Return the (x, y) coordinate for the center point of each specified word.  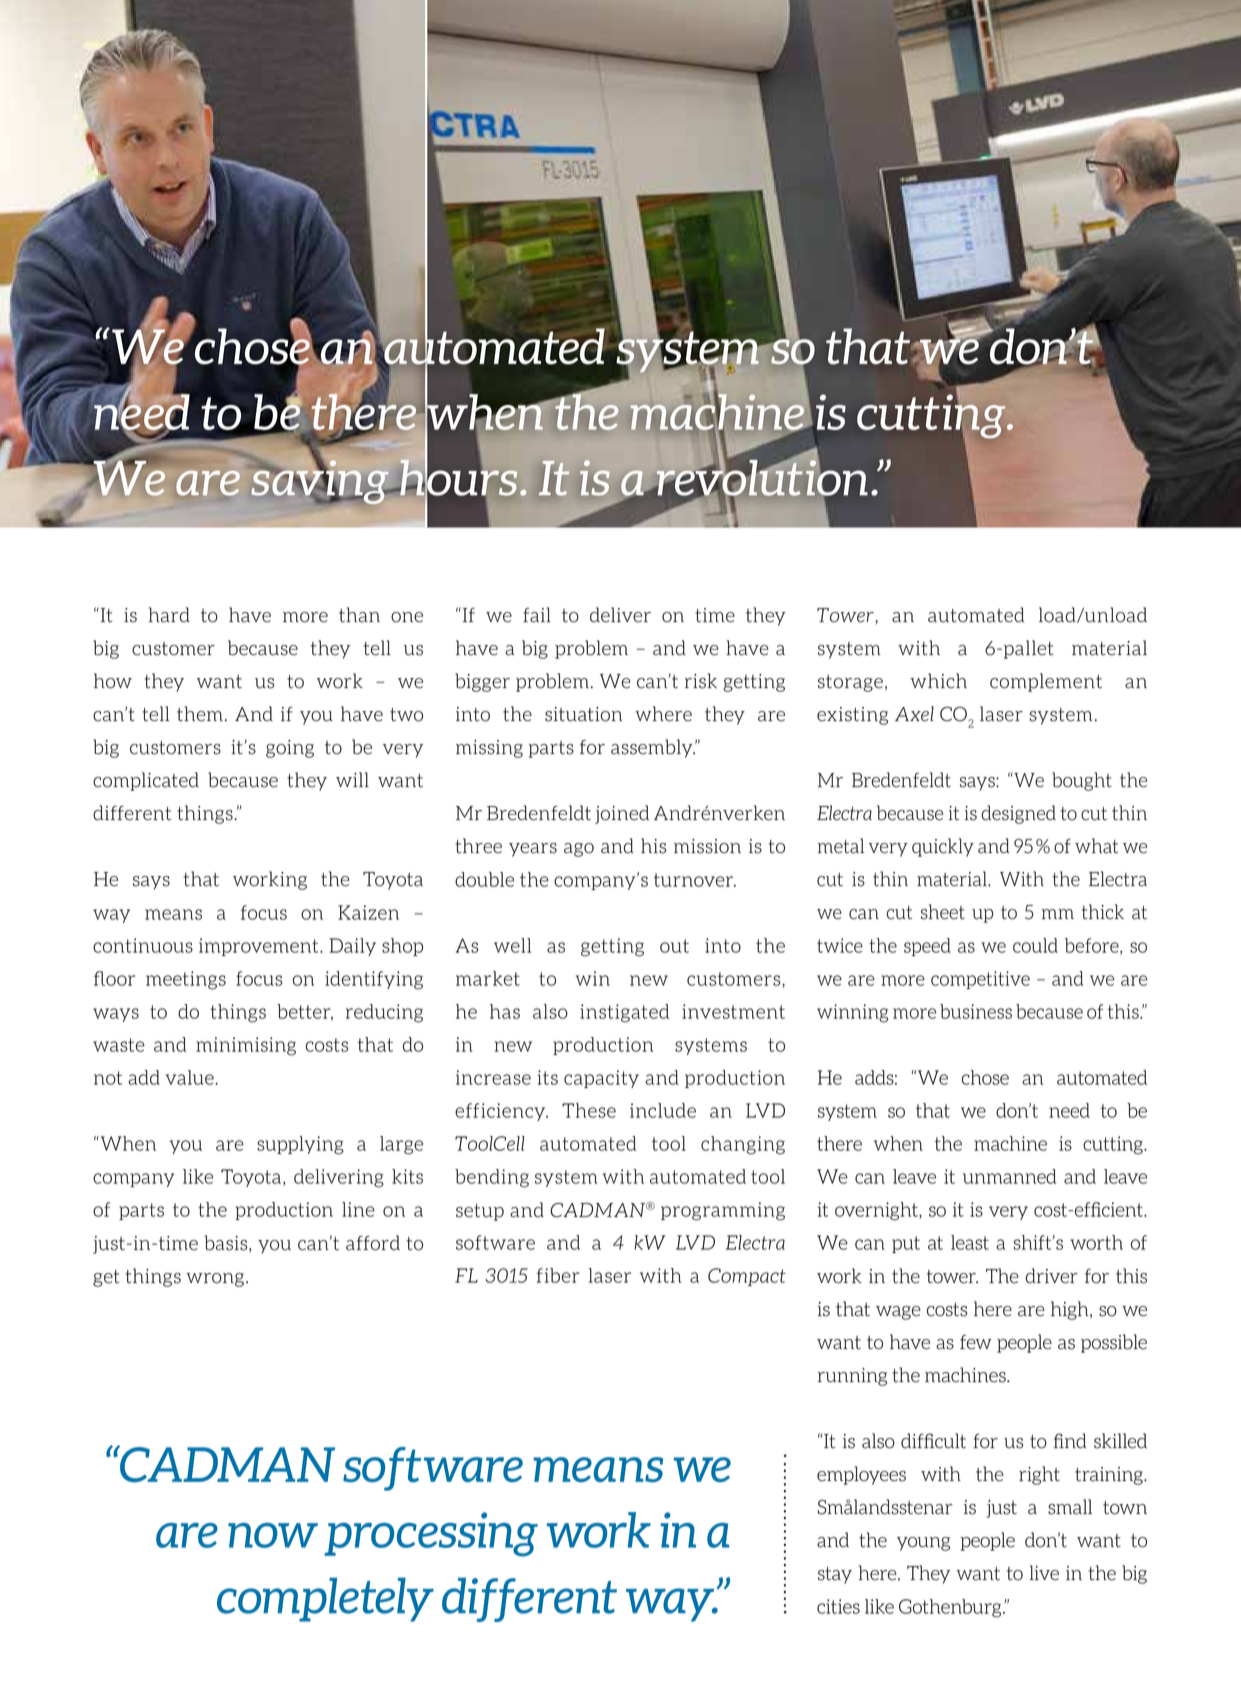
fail (537, 615)
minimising (246, 1046)
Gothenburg (951, 1608)
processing (431, 1534)
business (976, 1011)
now (273, 1535)
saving (321, 481)
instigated (624, 1013)
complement (1046, 682)
